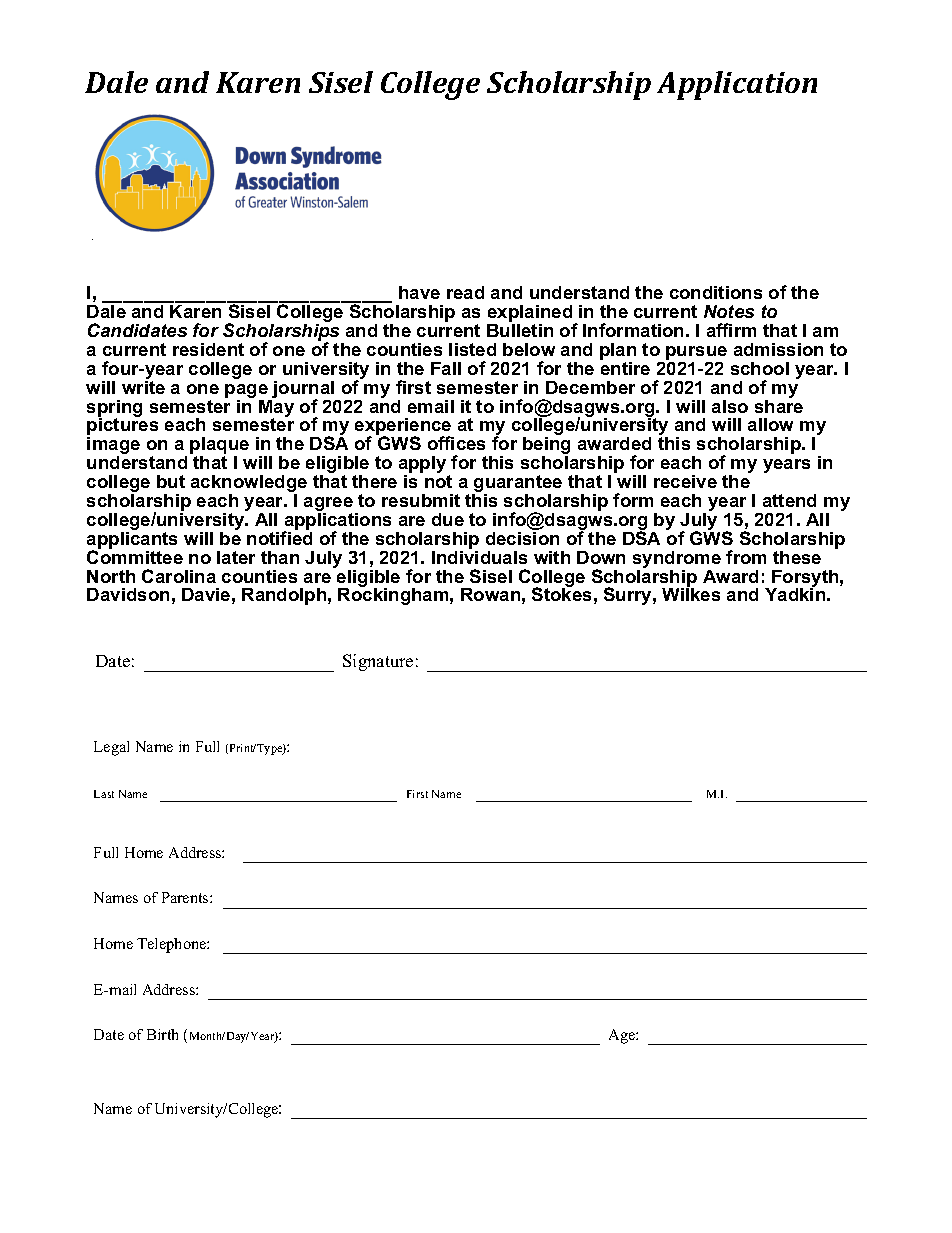 This document has height=1233, width=952. Describe the element at coordinates (186, 897) in the document. I see `Parents` at that location.
